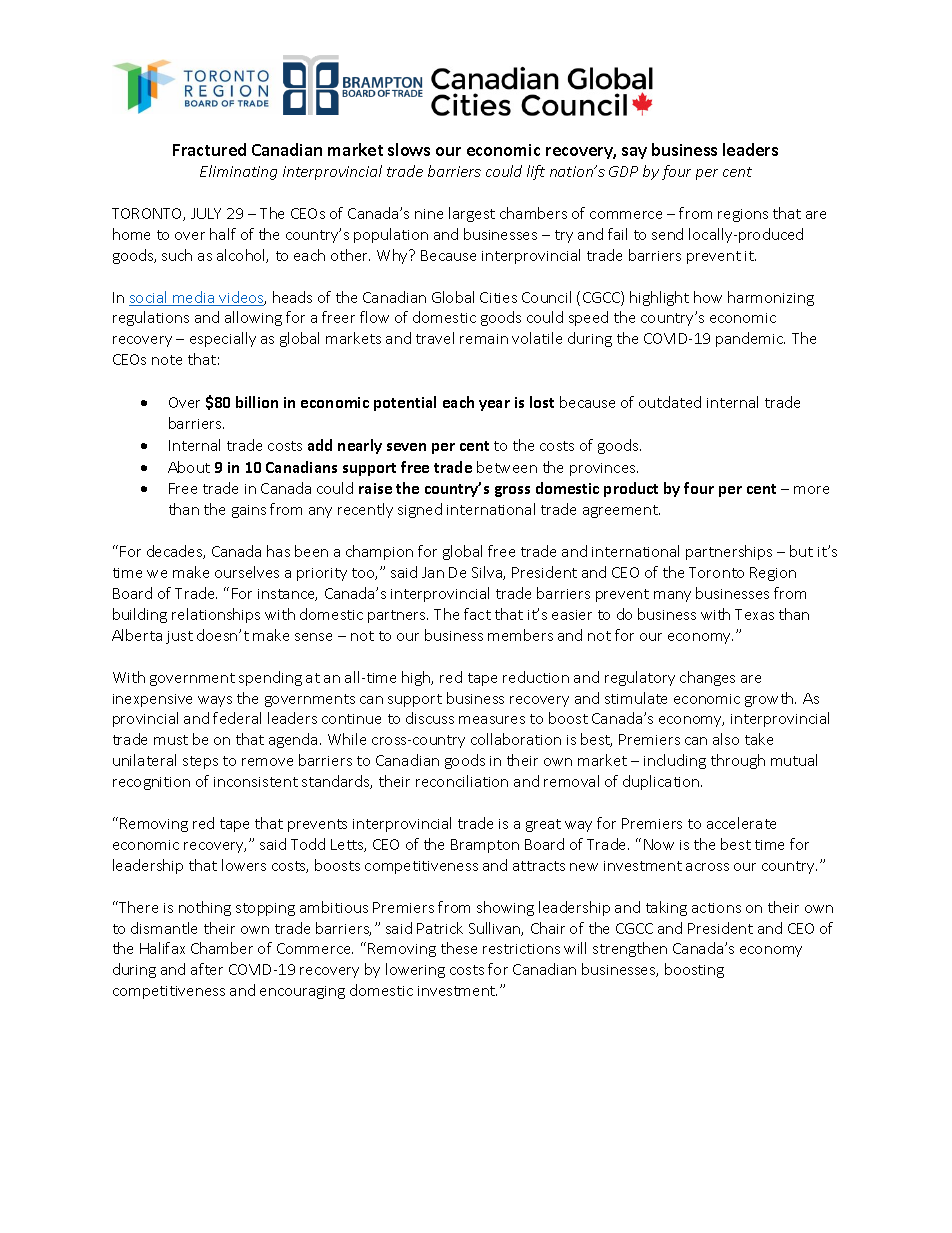  I want to click on largest, so click(472, 214).
